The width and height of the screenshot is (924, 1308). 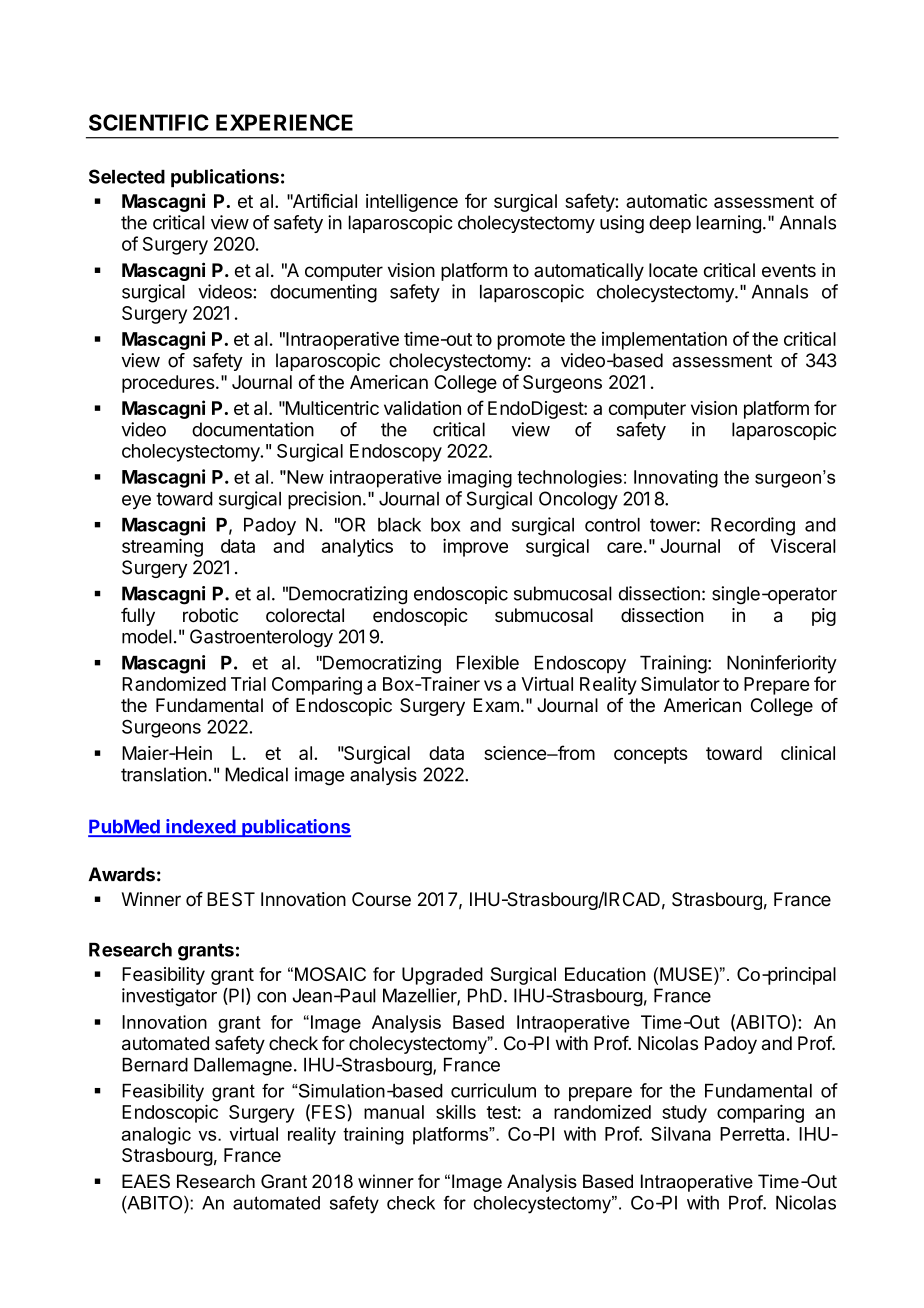 What do you see at coordinates (824, 617) in the screenshot?
I see `pig` at bounding box center [824, 617].
